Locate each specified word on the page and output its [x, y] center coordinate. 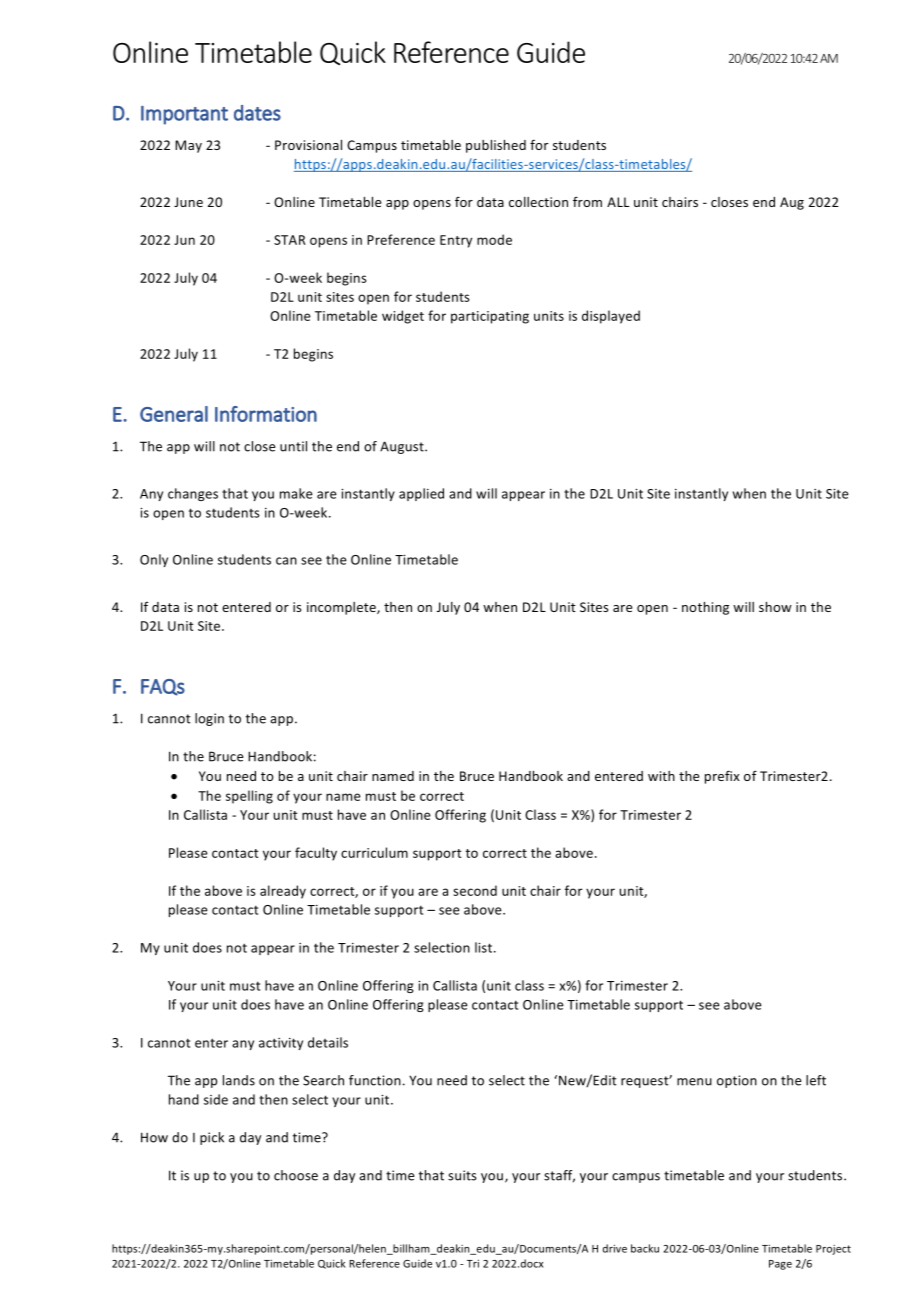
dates [257, 113]
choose [296, 1175]
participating [490, 317]
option [737, 1081]
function [375, 1080]
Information [266, 414]
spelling [249, 797]
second [475, 890]
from [587, 201]
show [775, 607]
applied [421, 494]
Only [154, 560]
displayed [611, 317]
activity [281, 1044]
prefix [722, 777]
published [496, 146]
